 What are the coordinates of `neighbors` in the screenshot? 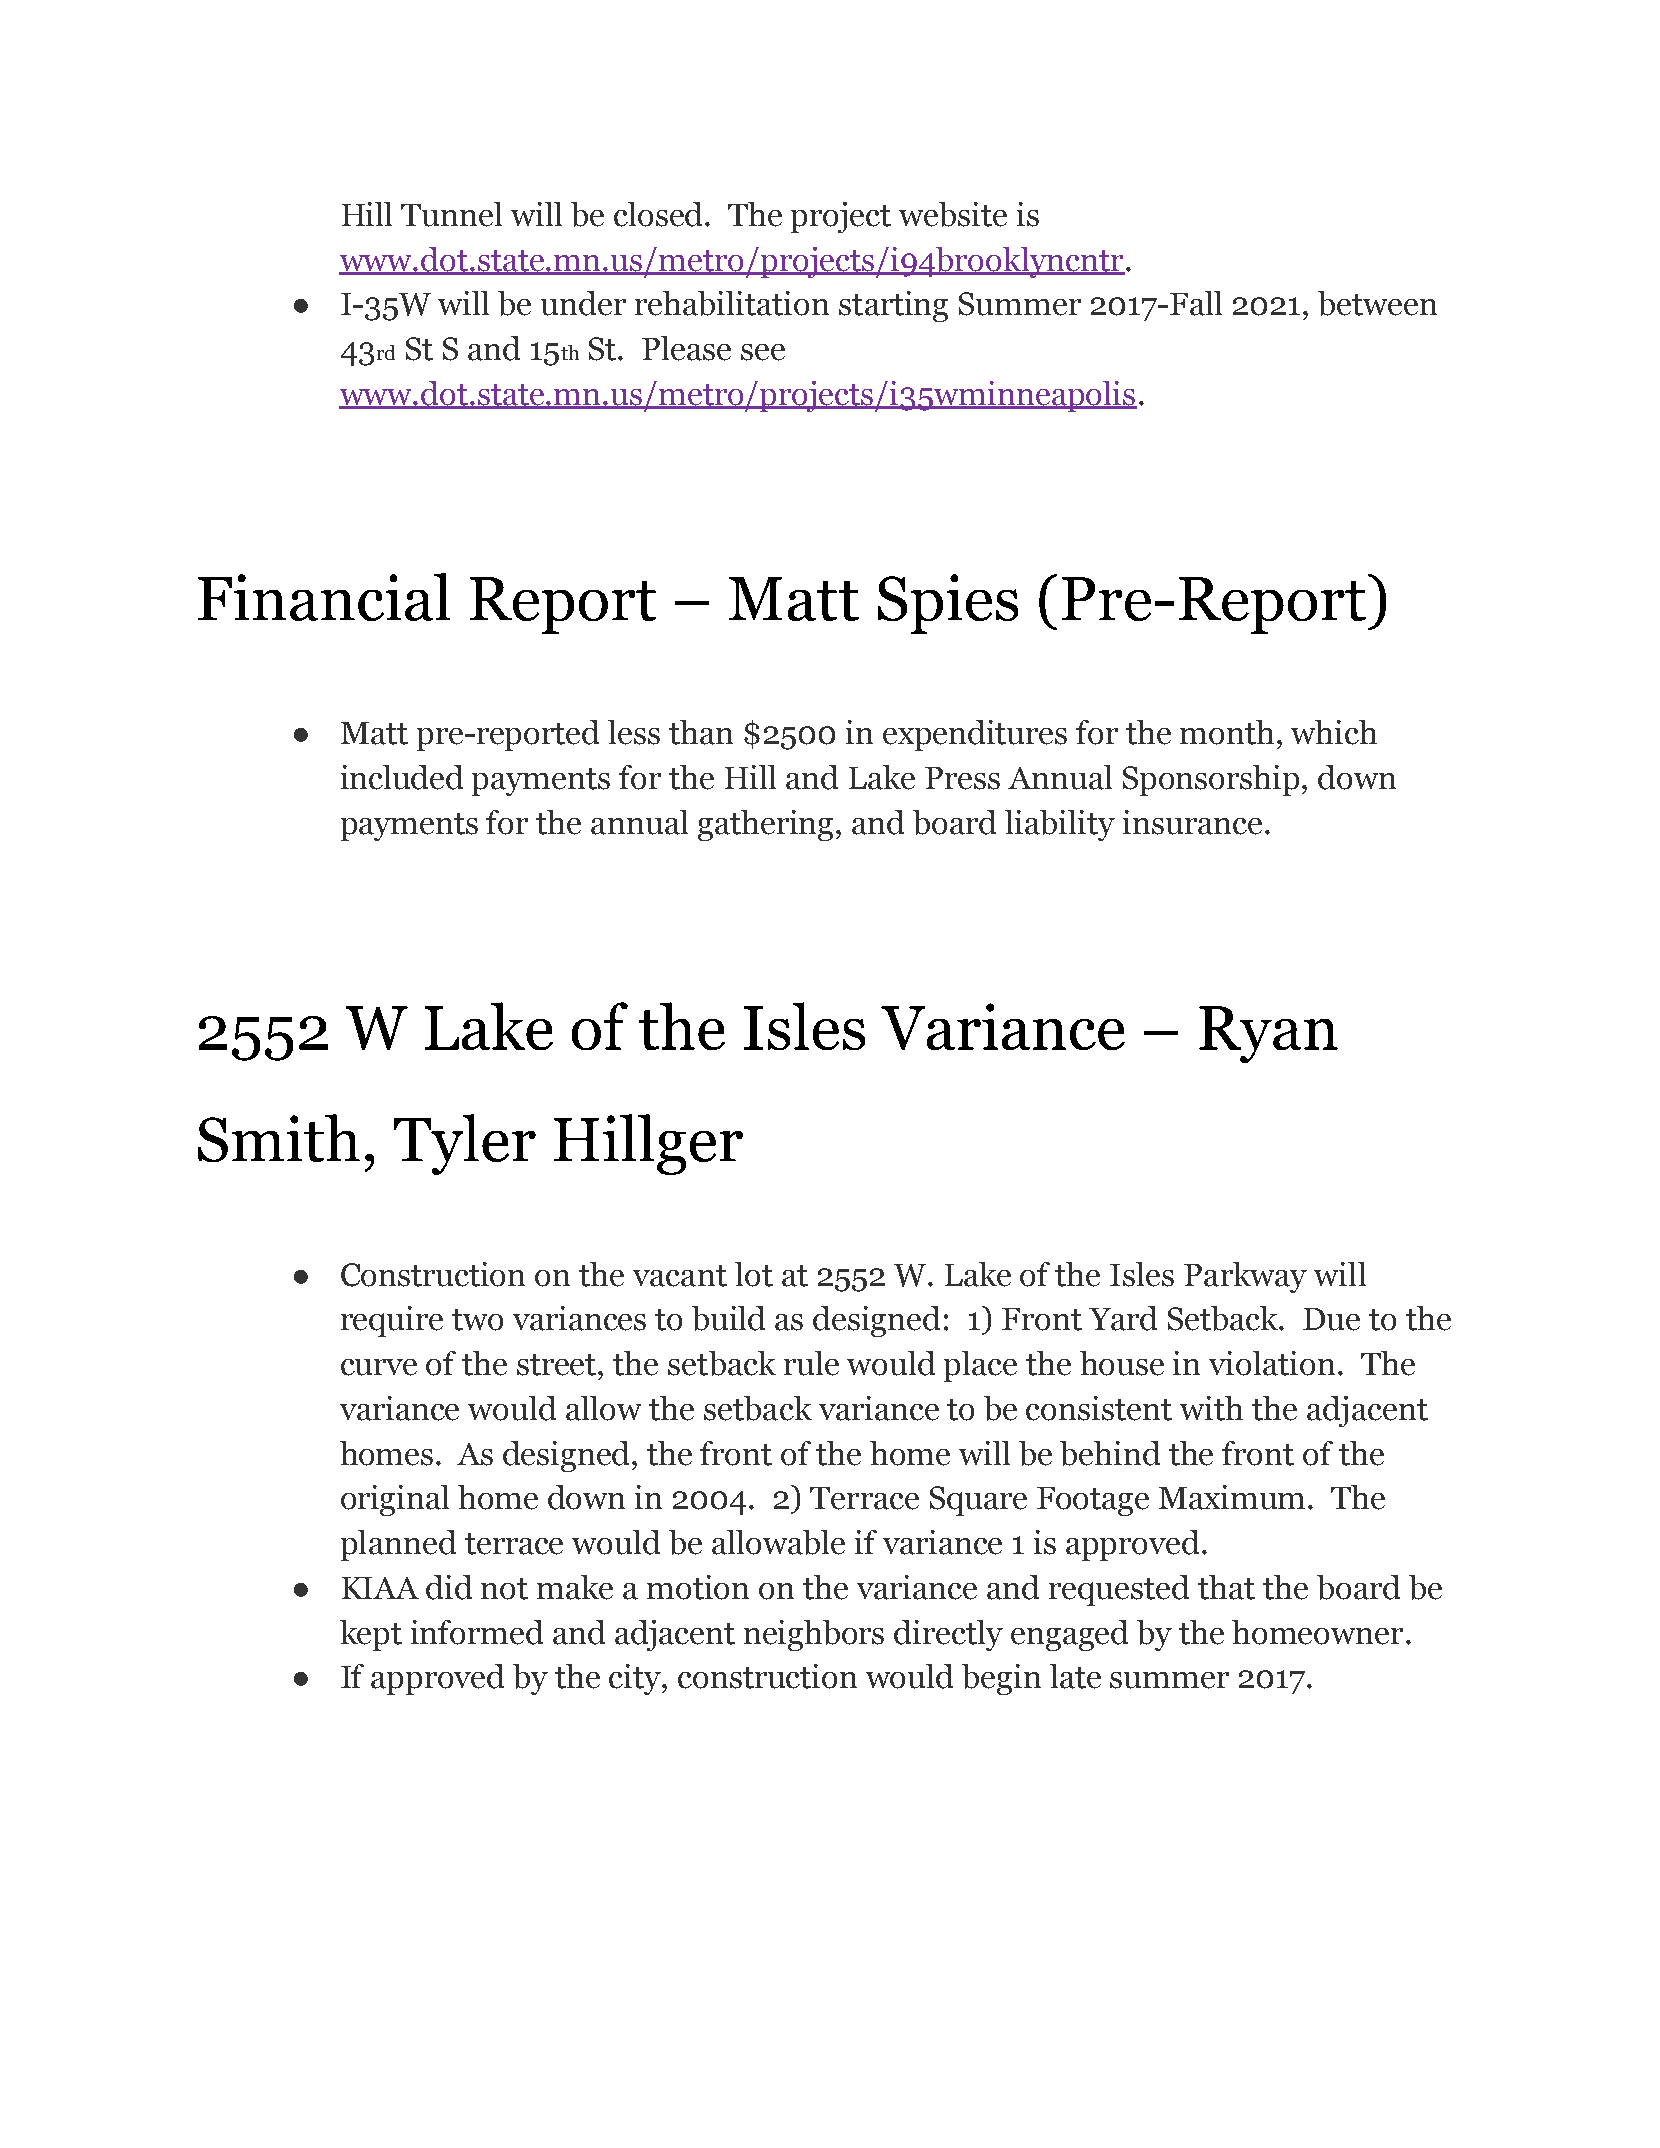 It's located at (814, 1635).
